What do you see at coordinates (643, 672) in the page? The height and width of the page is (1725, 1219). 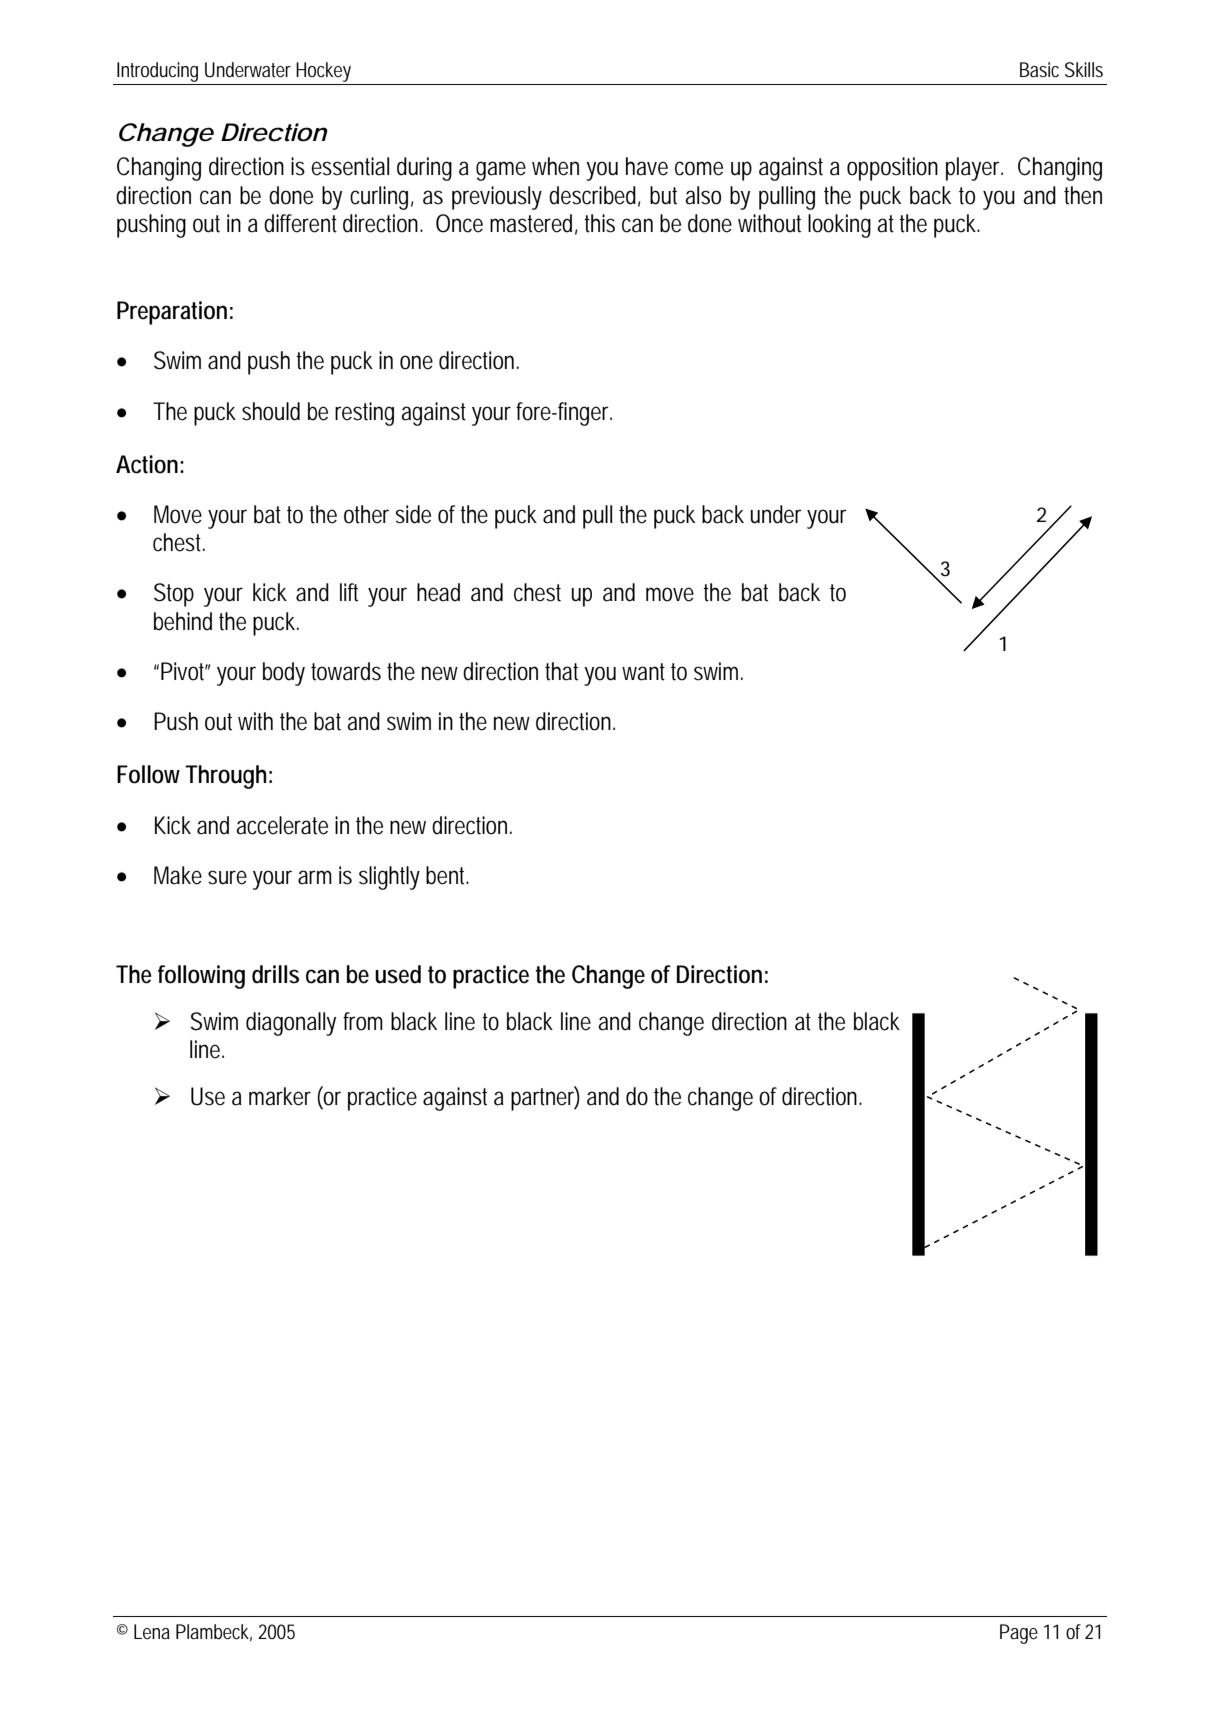 I see `want` at bounding box center [643, 672].
